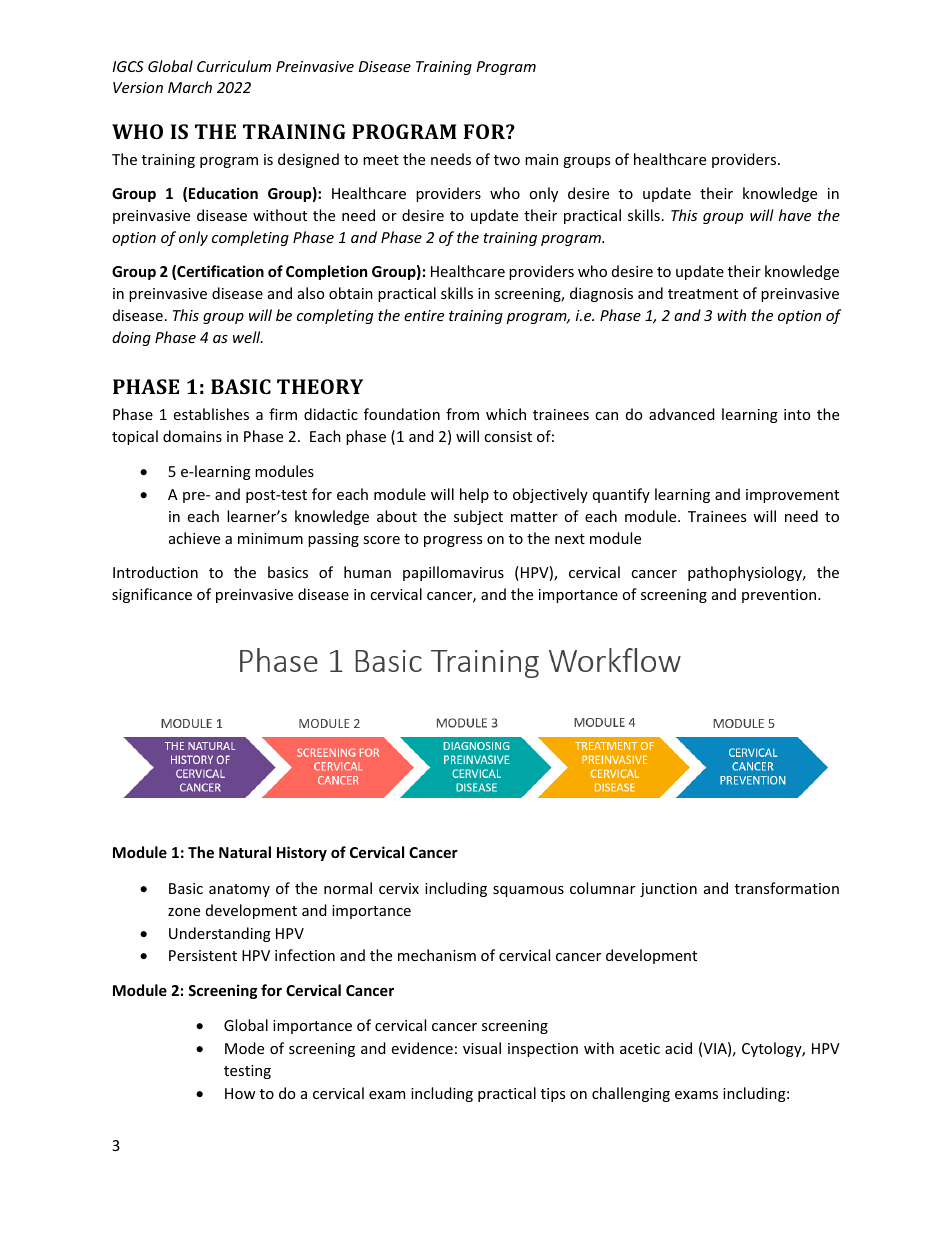 Image resolution: width=952 pixels, height=1233 pixels. What do you see at coordinates (482, 1048) in the page?
I see `visual` at bounding box center [482, 1048].
